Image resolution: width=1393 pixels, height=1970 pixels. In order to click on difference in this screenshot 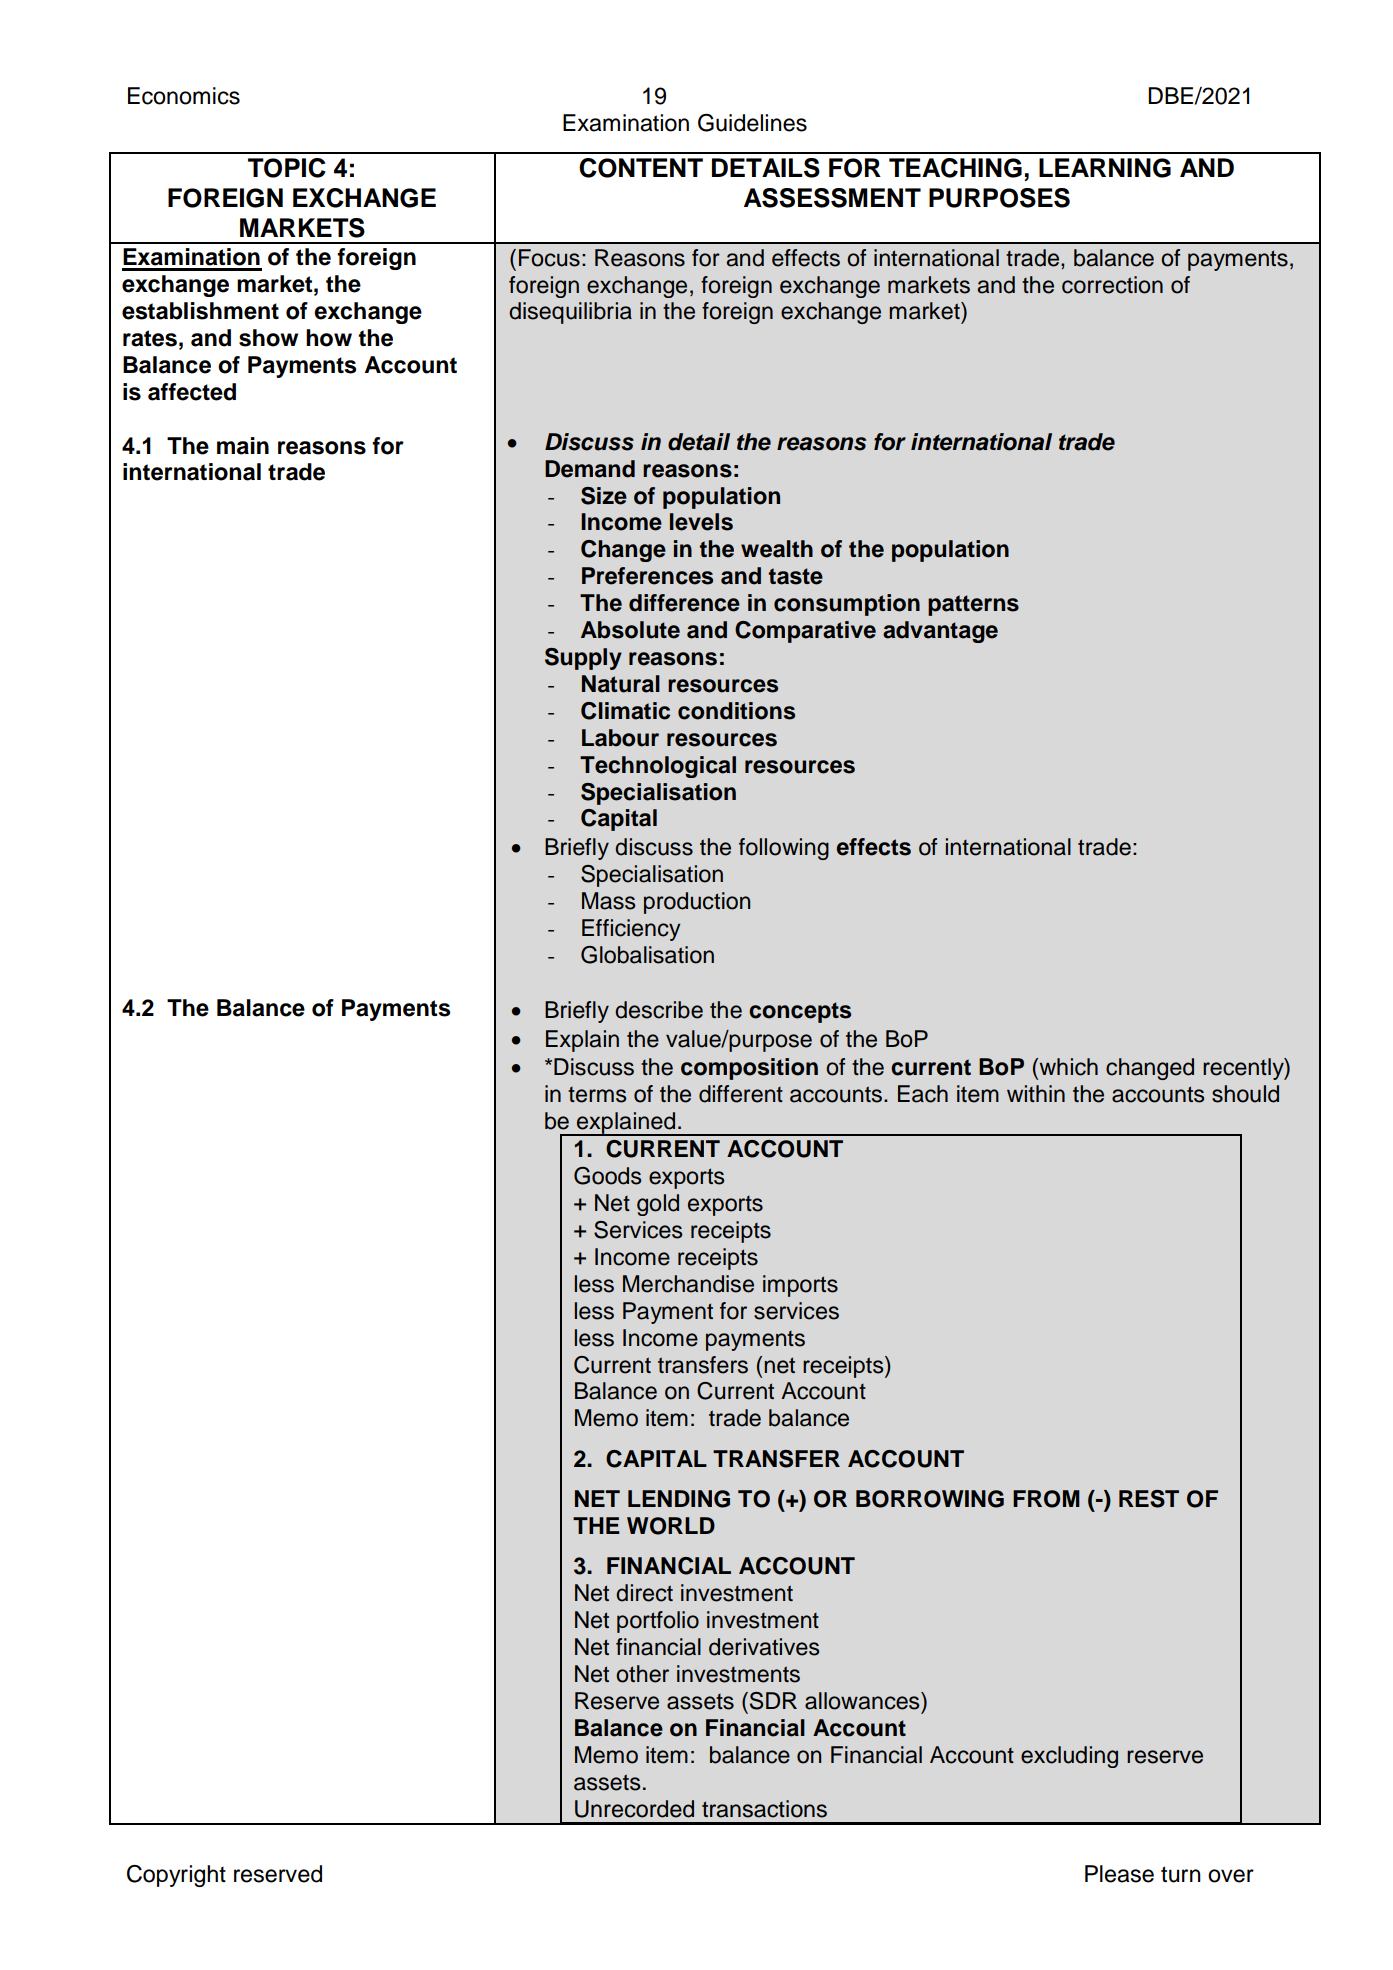, I will do `click(684, 603)`.
